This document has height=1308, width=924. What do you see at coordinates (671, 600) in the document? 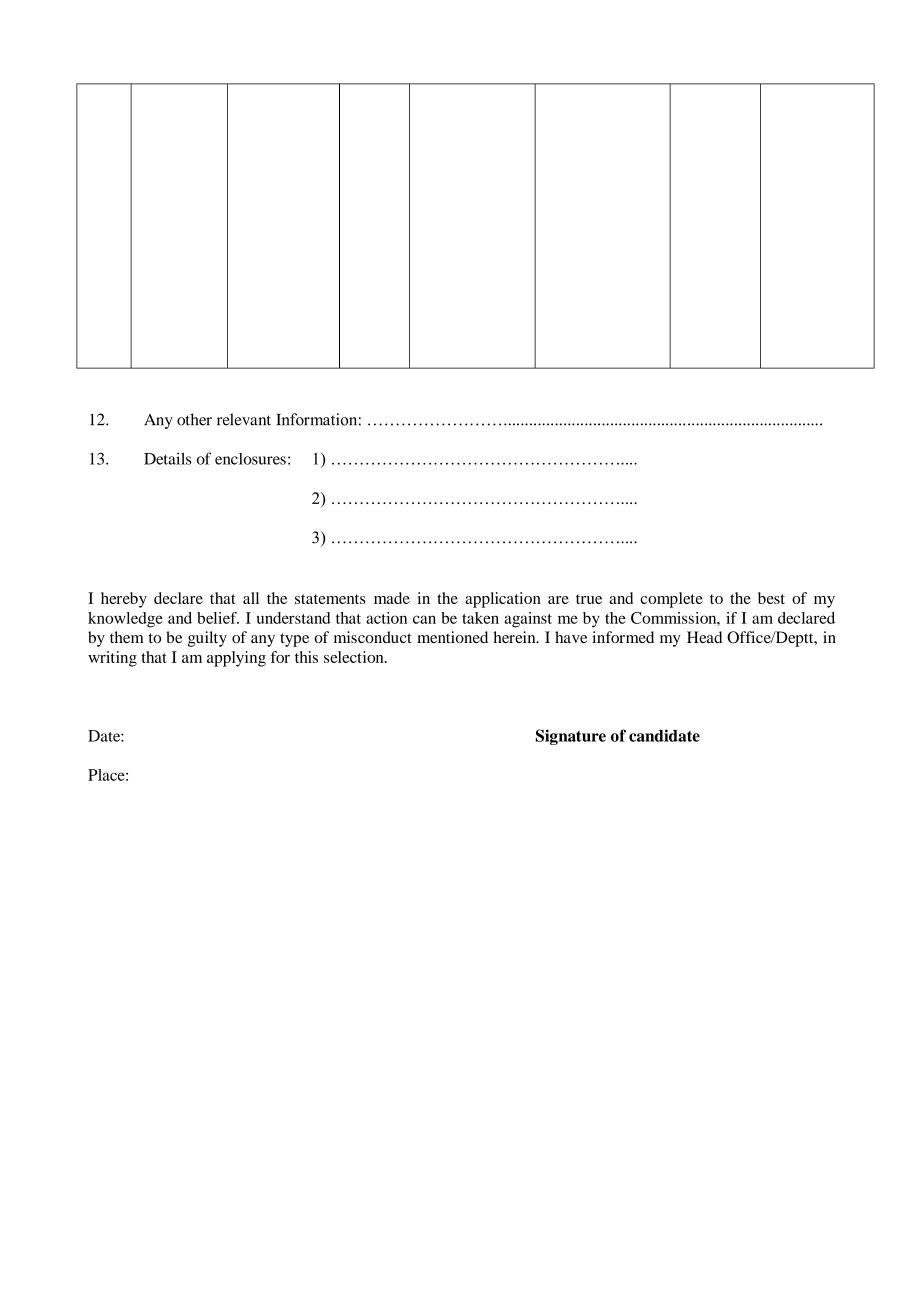
I see `complete` at bounding box center [671, 600].
